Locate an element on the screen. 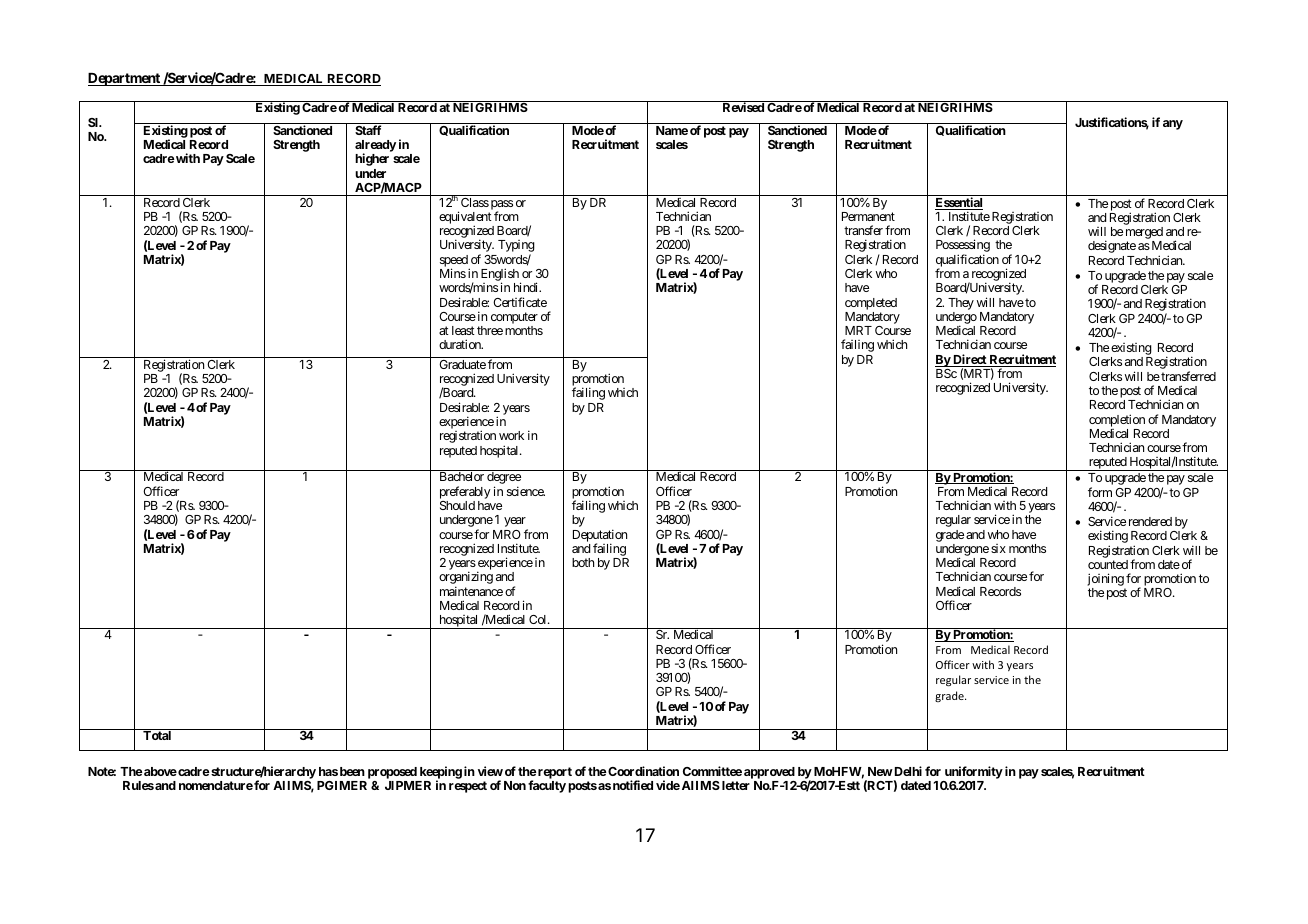 This screenshot has width=1308, height=924. Department is located at coordinates (125, 79).
